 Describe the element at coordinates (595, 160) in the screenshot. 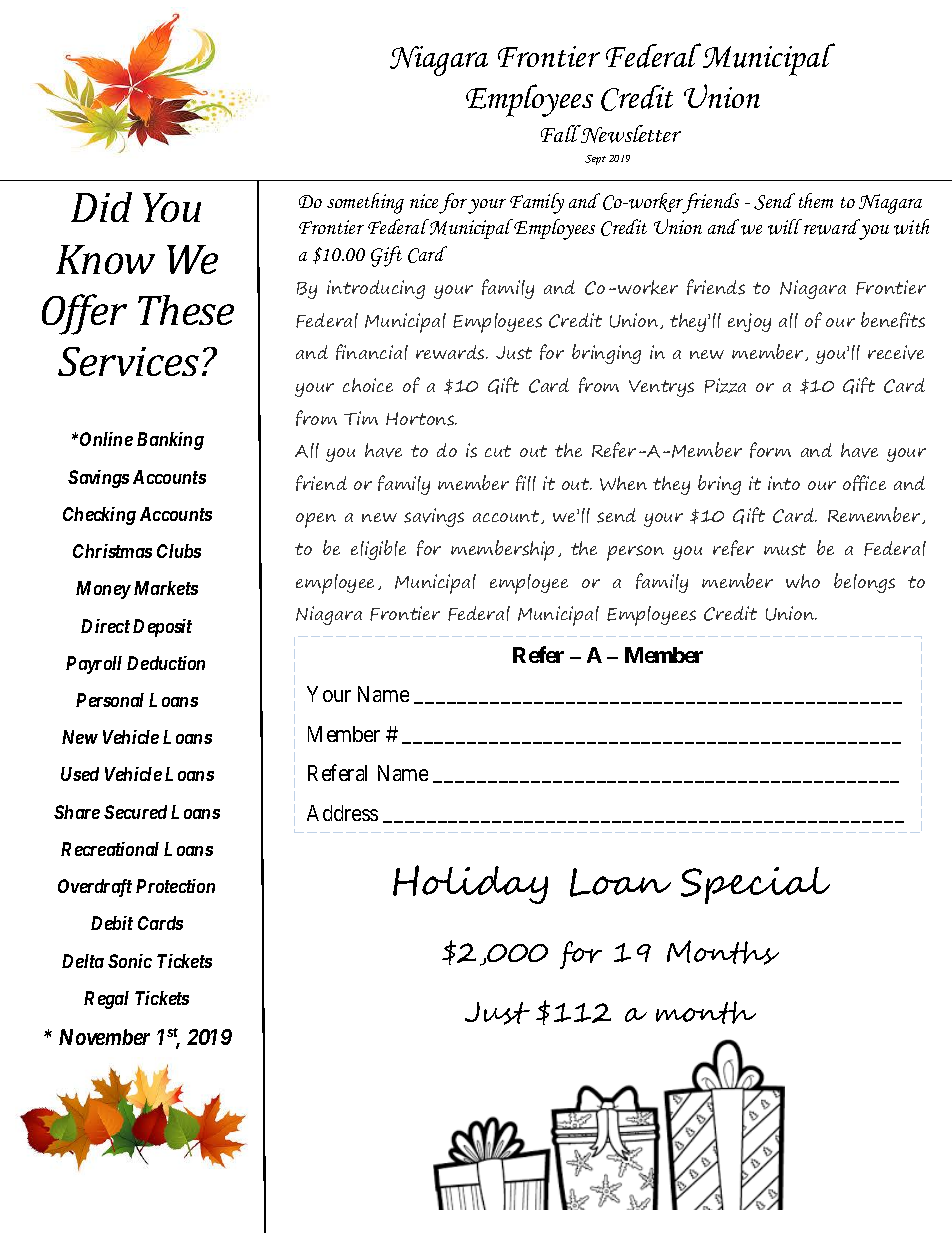

I see `Sept` at that location.
